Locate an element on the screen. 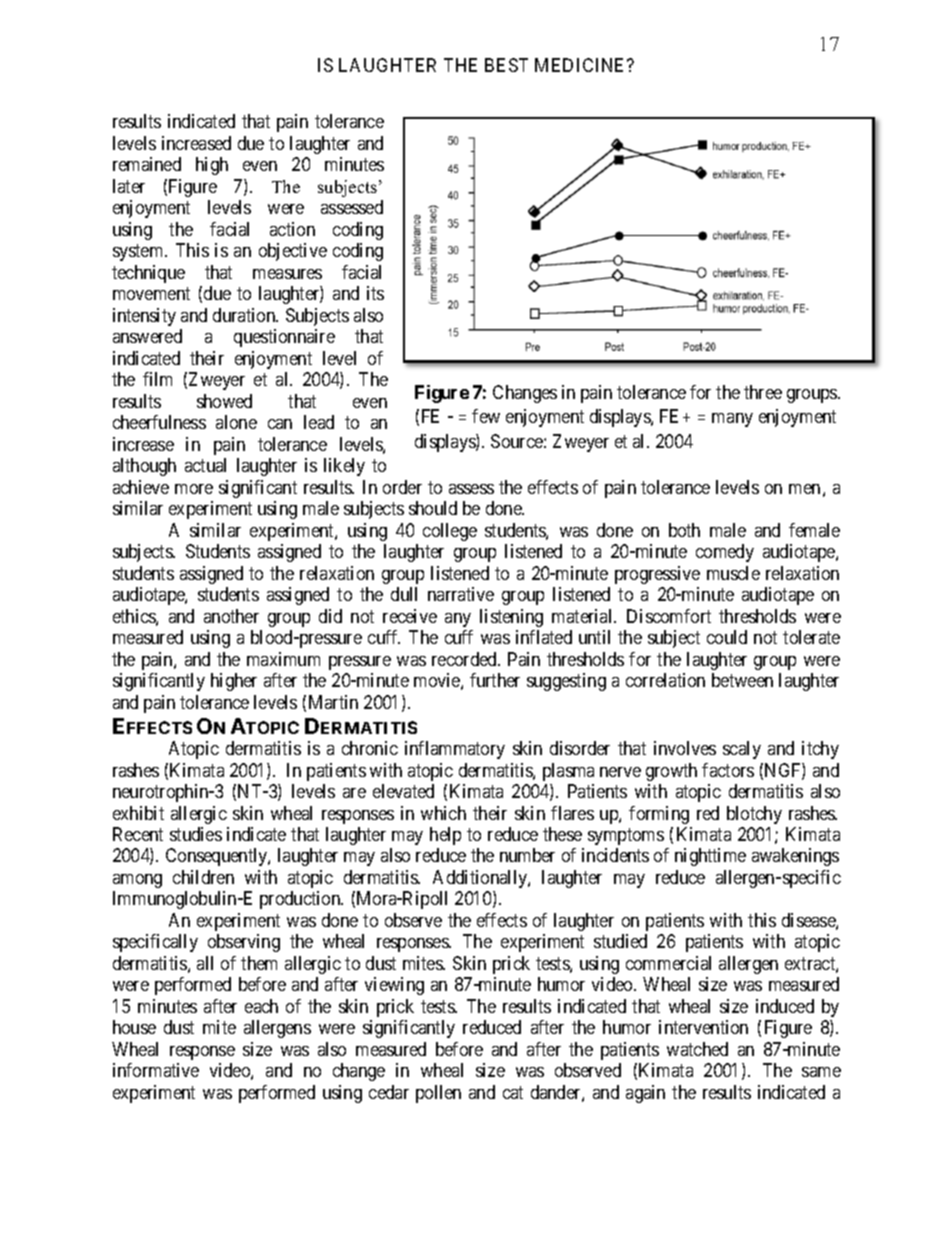 The height and width of the screenshot is (1233, 952). studies is located at coordinates (196, 834).
